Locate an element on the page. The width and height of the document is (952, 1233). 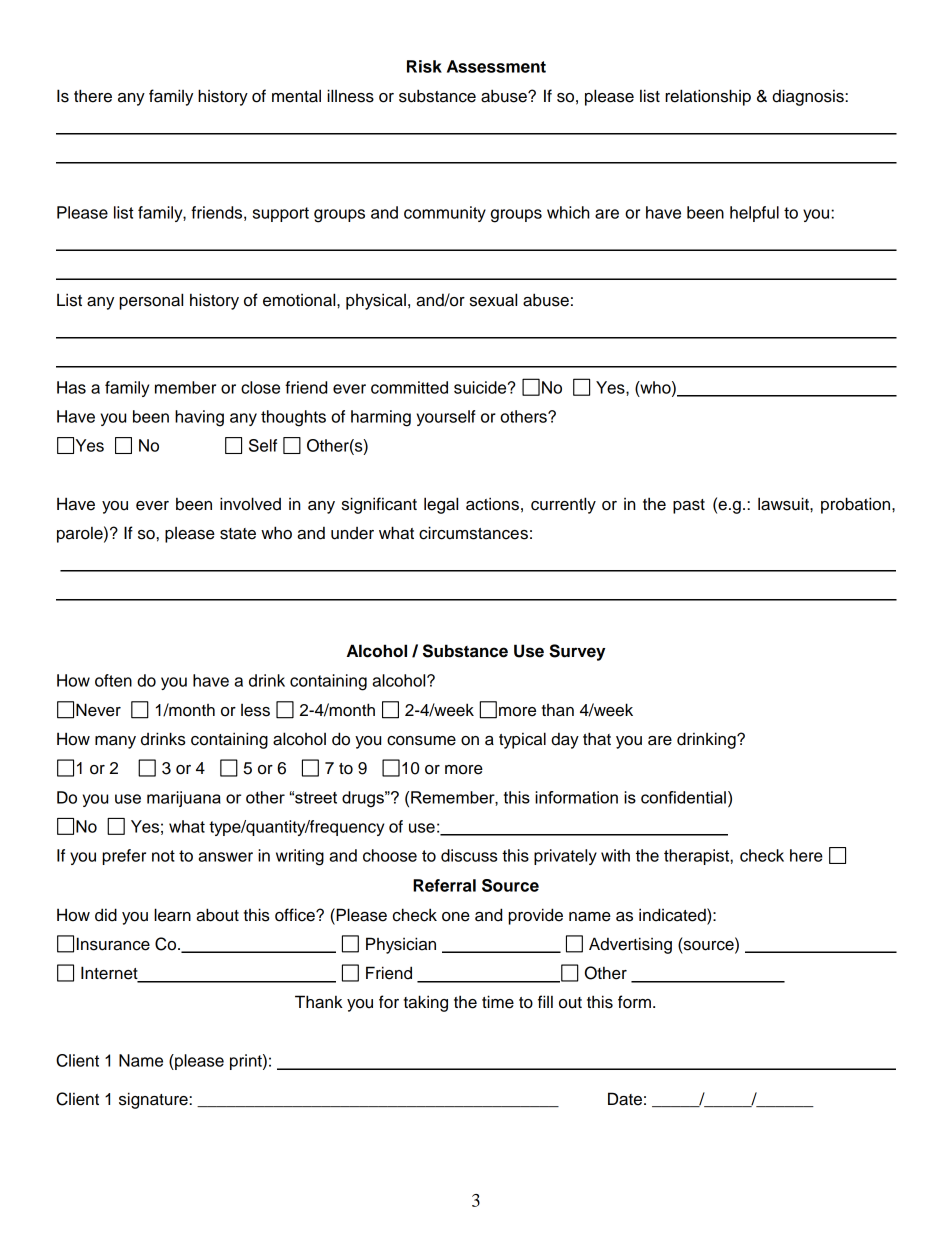
state is located at coordinates (238, 534).
